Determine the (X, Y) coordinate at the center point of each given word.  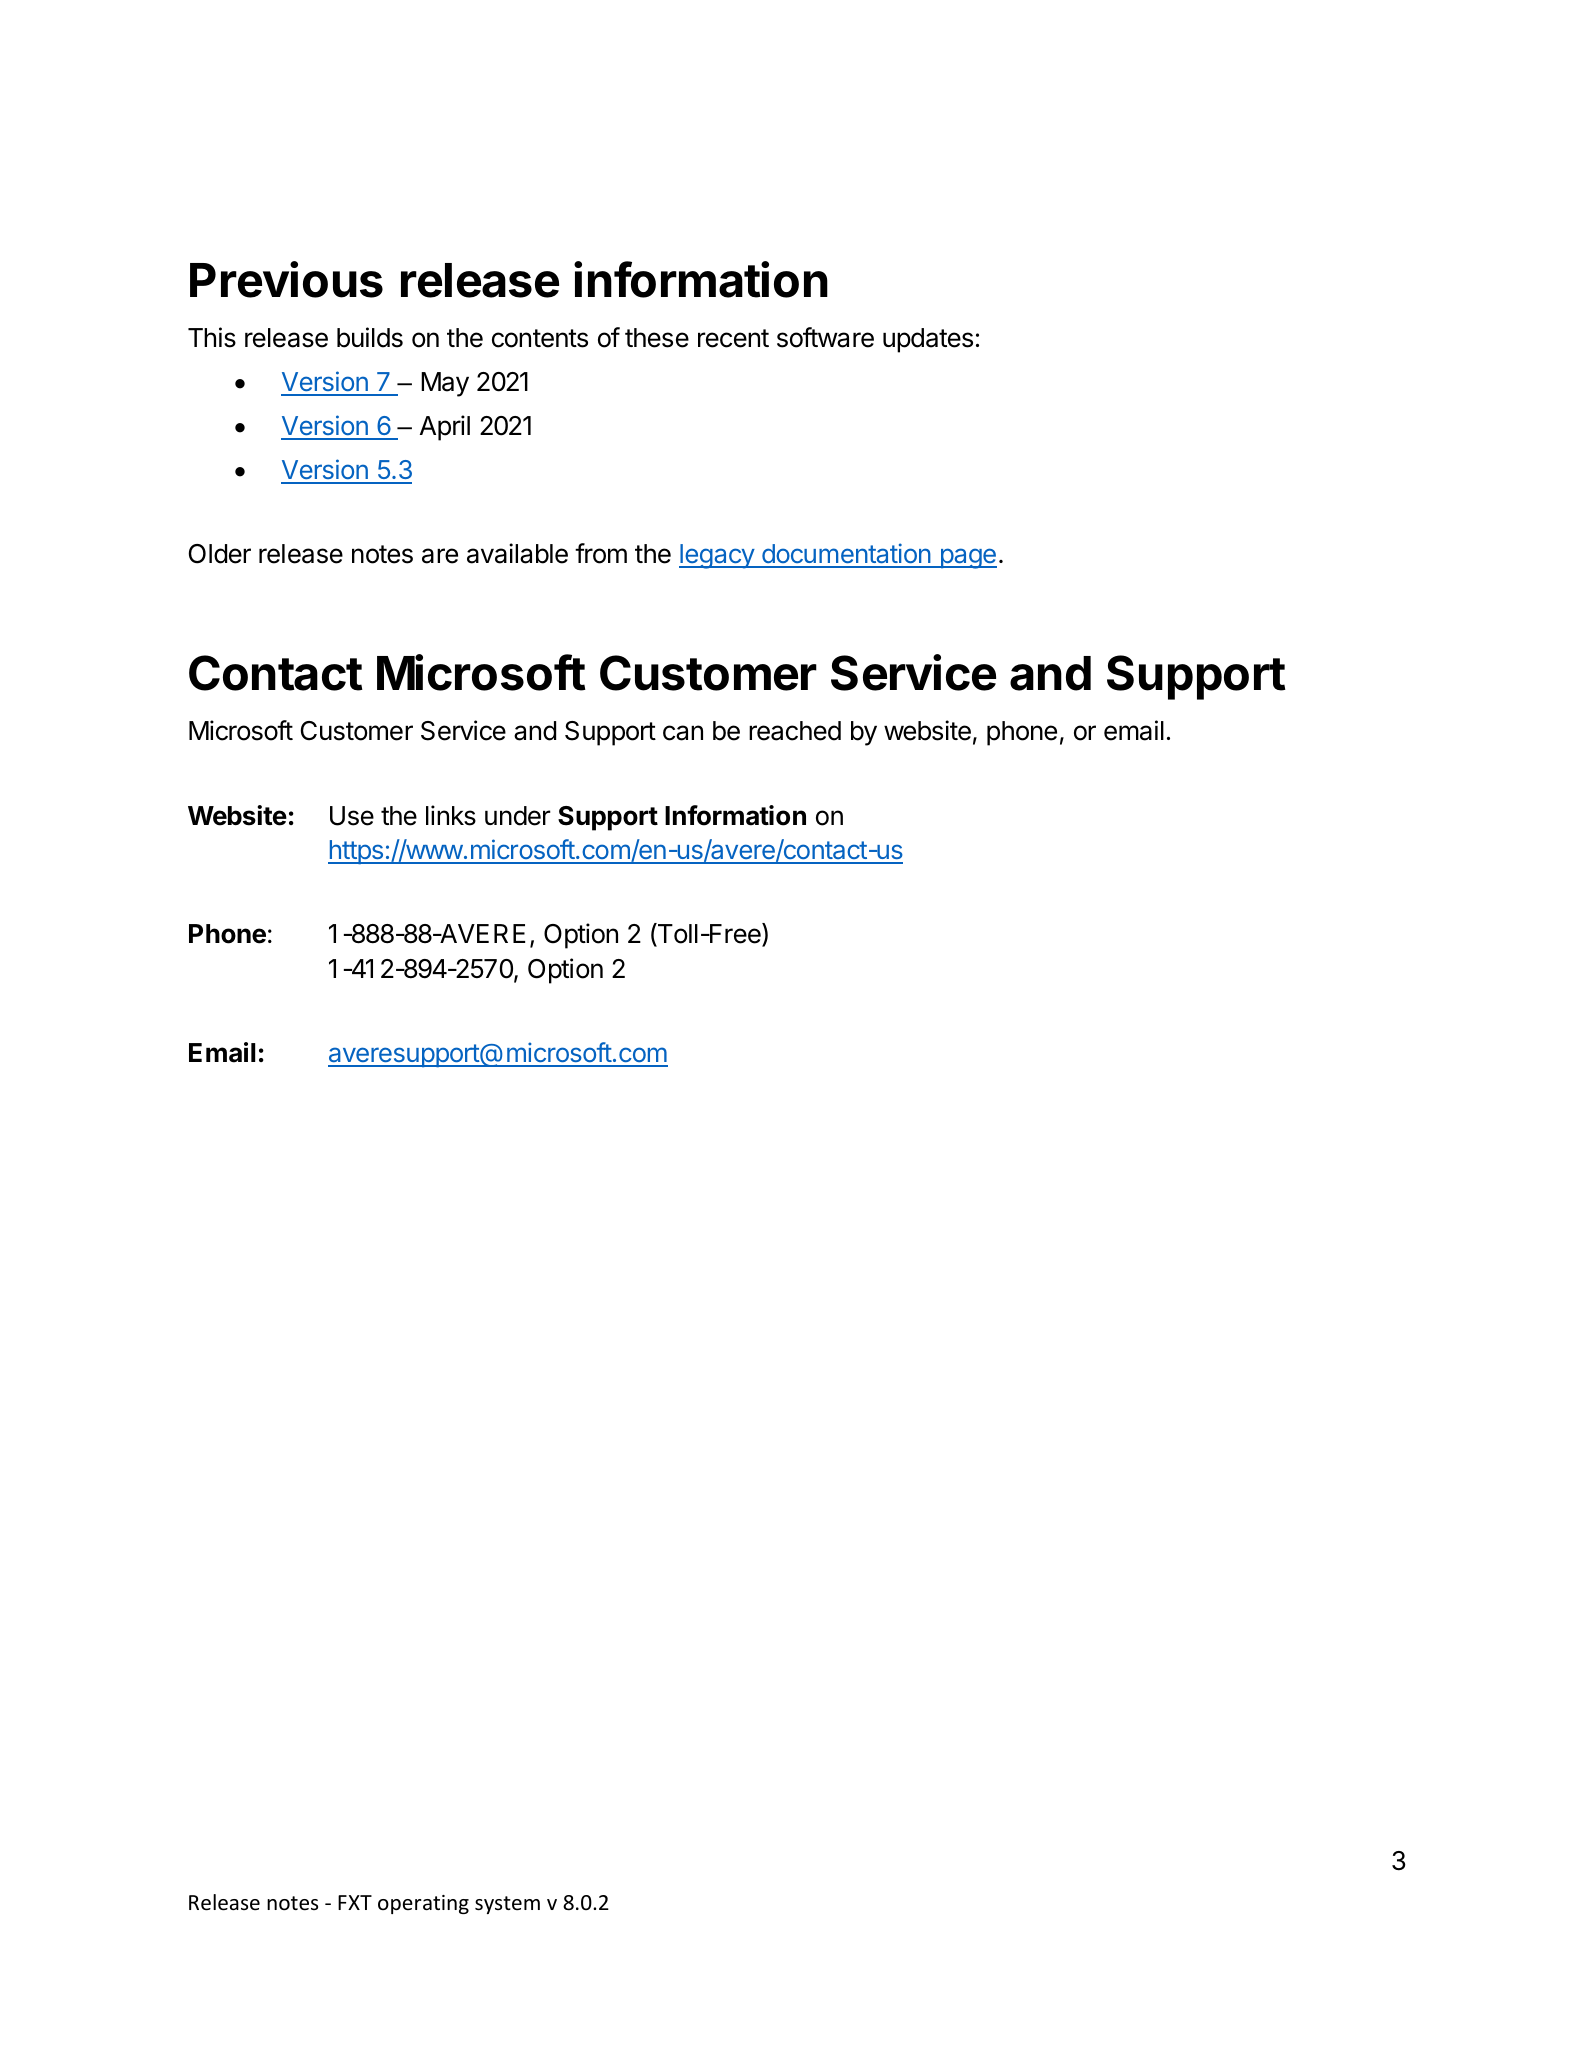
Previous (286, 279)
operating (423, 1904)
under (518, 816)
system (507, 1905)
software (825, 337)
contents (540, 338)
